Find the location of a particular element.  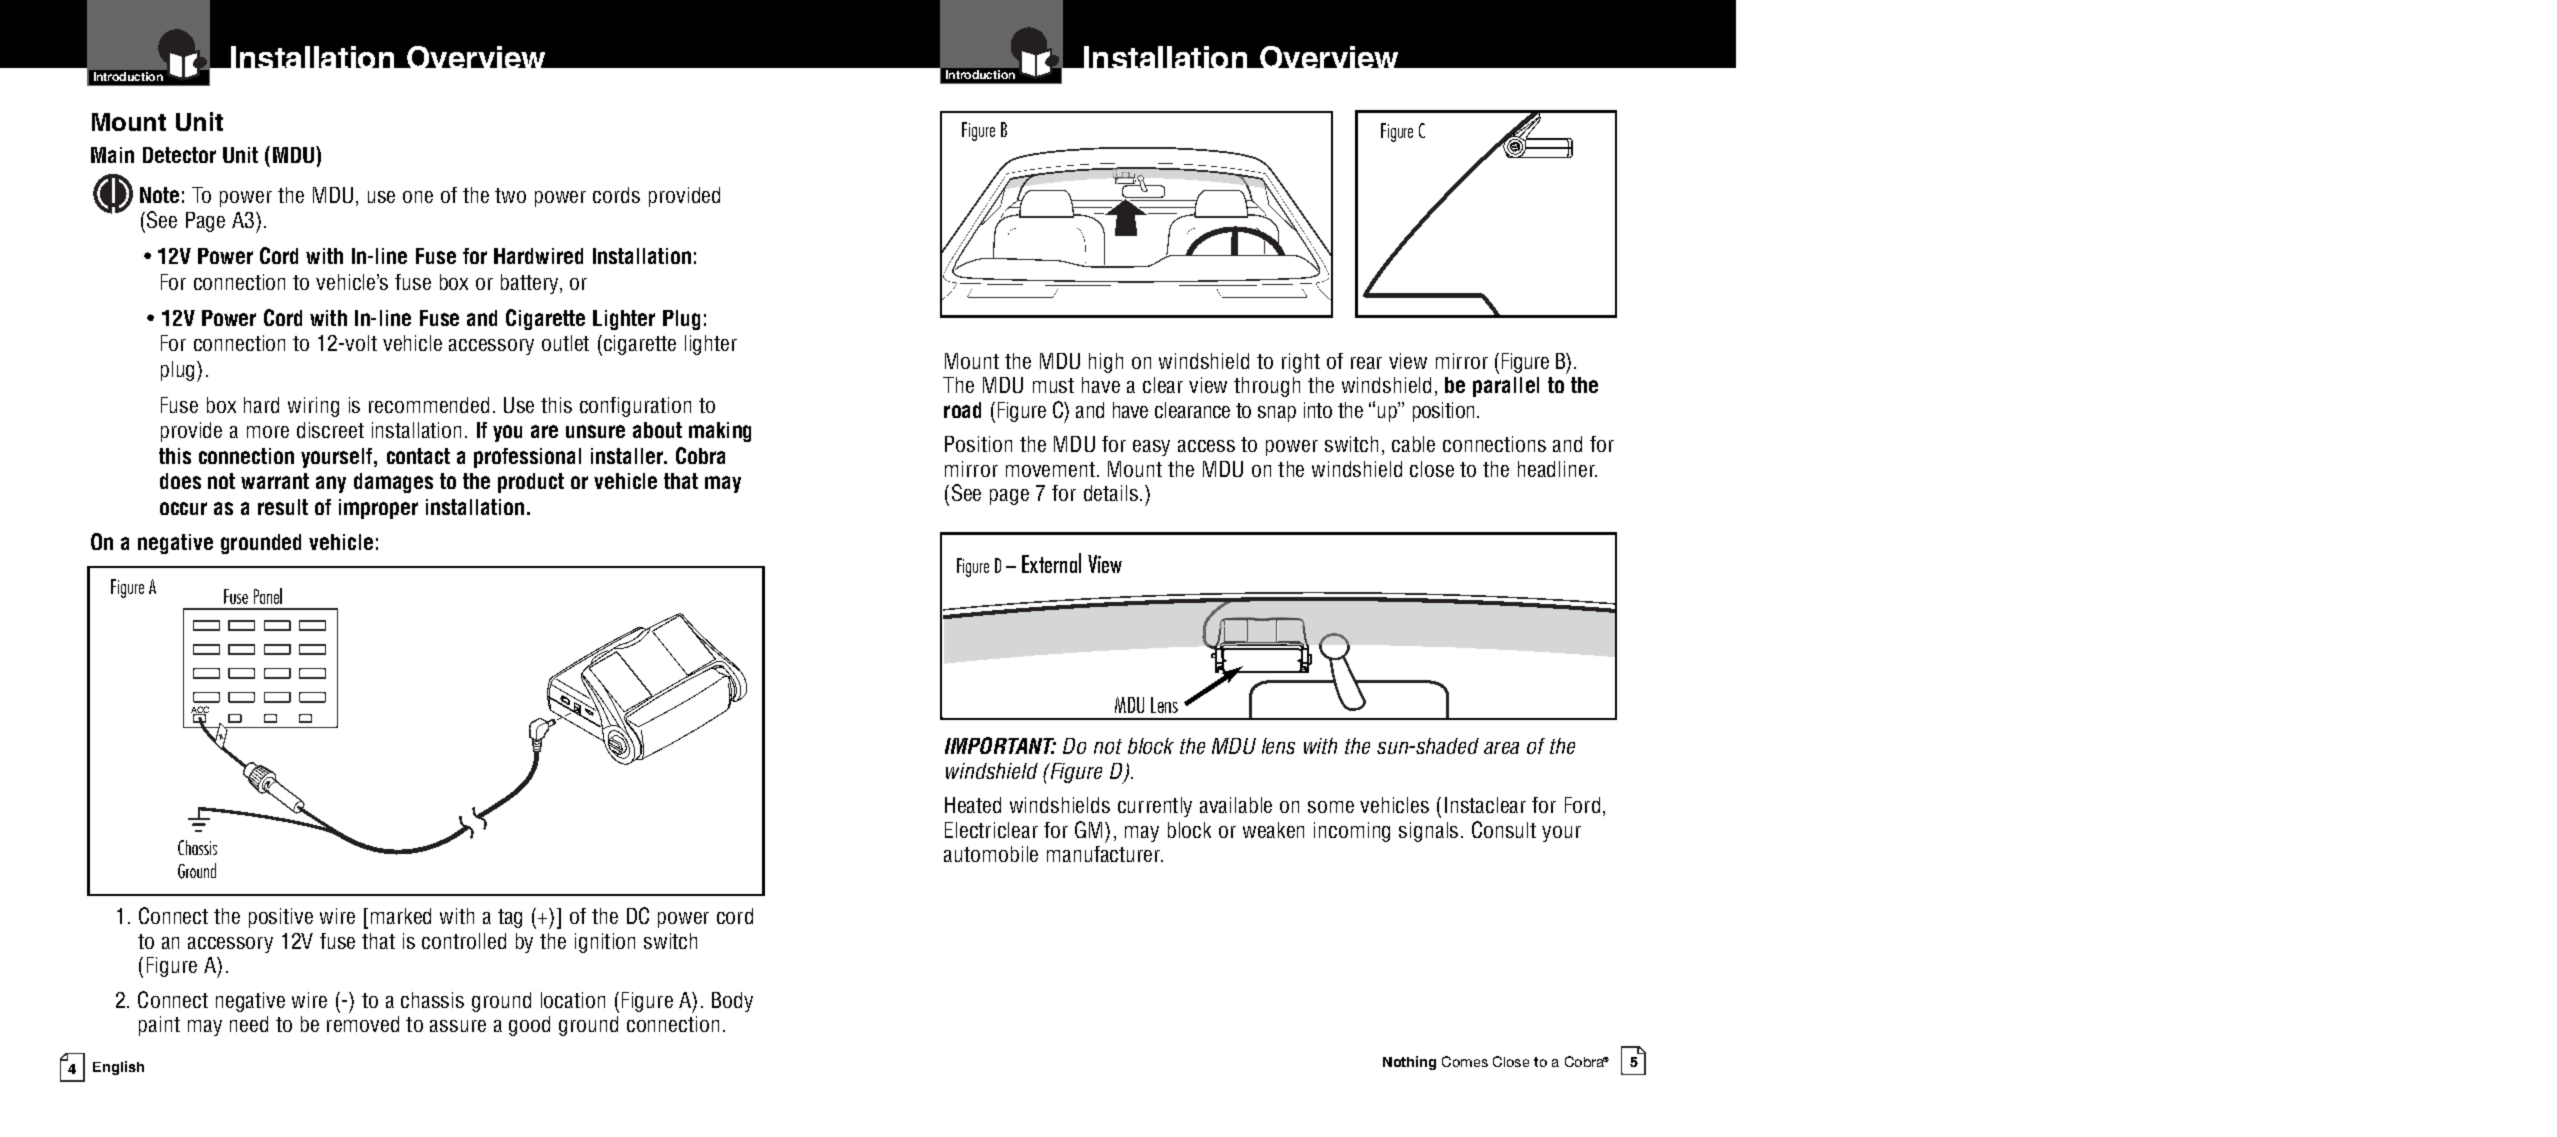

improper is located at coordinates (378, 509).
